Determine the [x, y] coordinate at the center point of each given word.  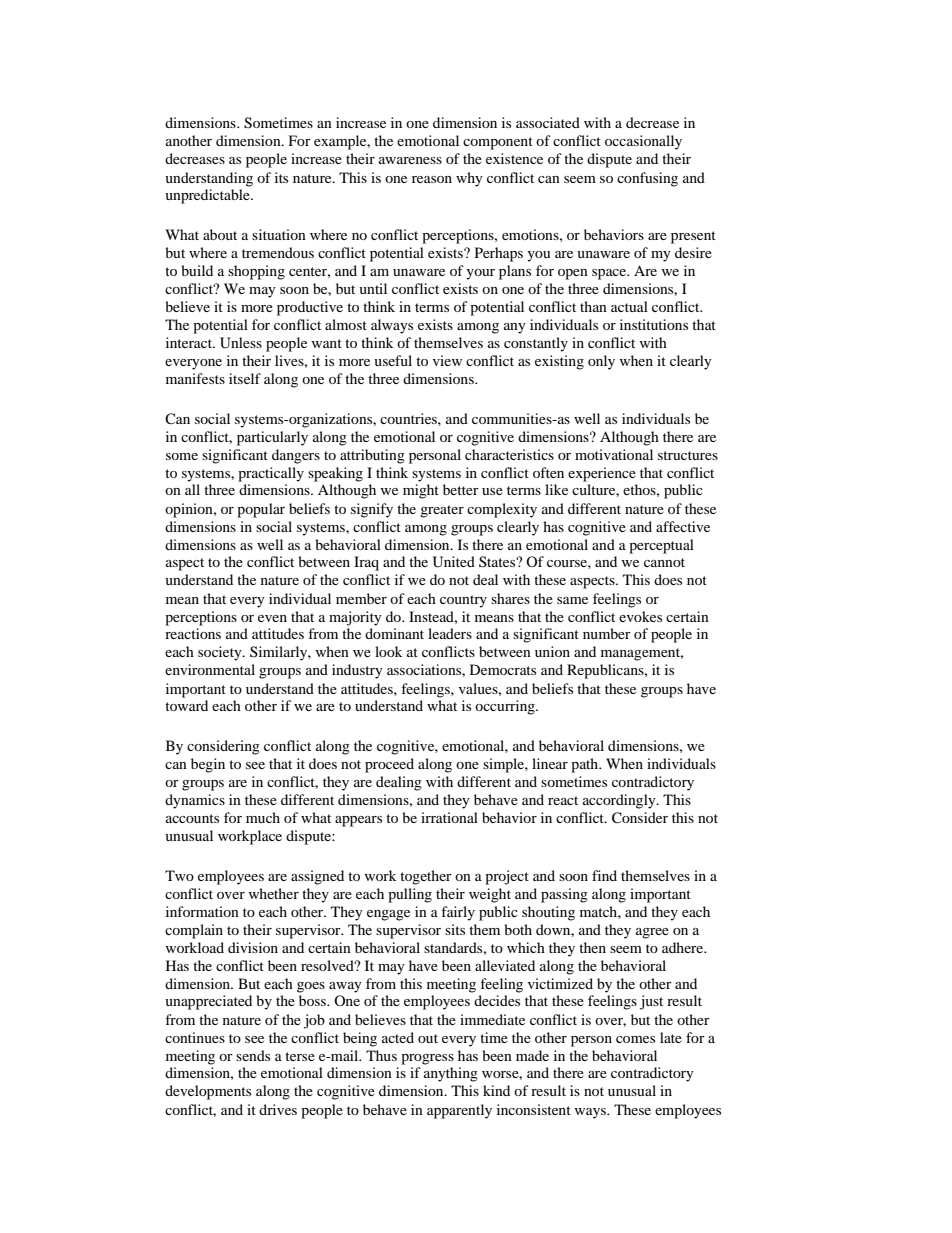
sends [253, 1055]
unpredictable [208, 196]
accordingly [620, 801]
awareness [410, 160]
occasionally [643, 142]
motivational [614, 454]
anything [451, 1074]
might [421, 491]
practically [271, 474]
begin [208, 765]
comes [635, 1039]
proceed [389, 765]
